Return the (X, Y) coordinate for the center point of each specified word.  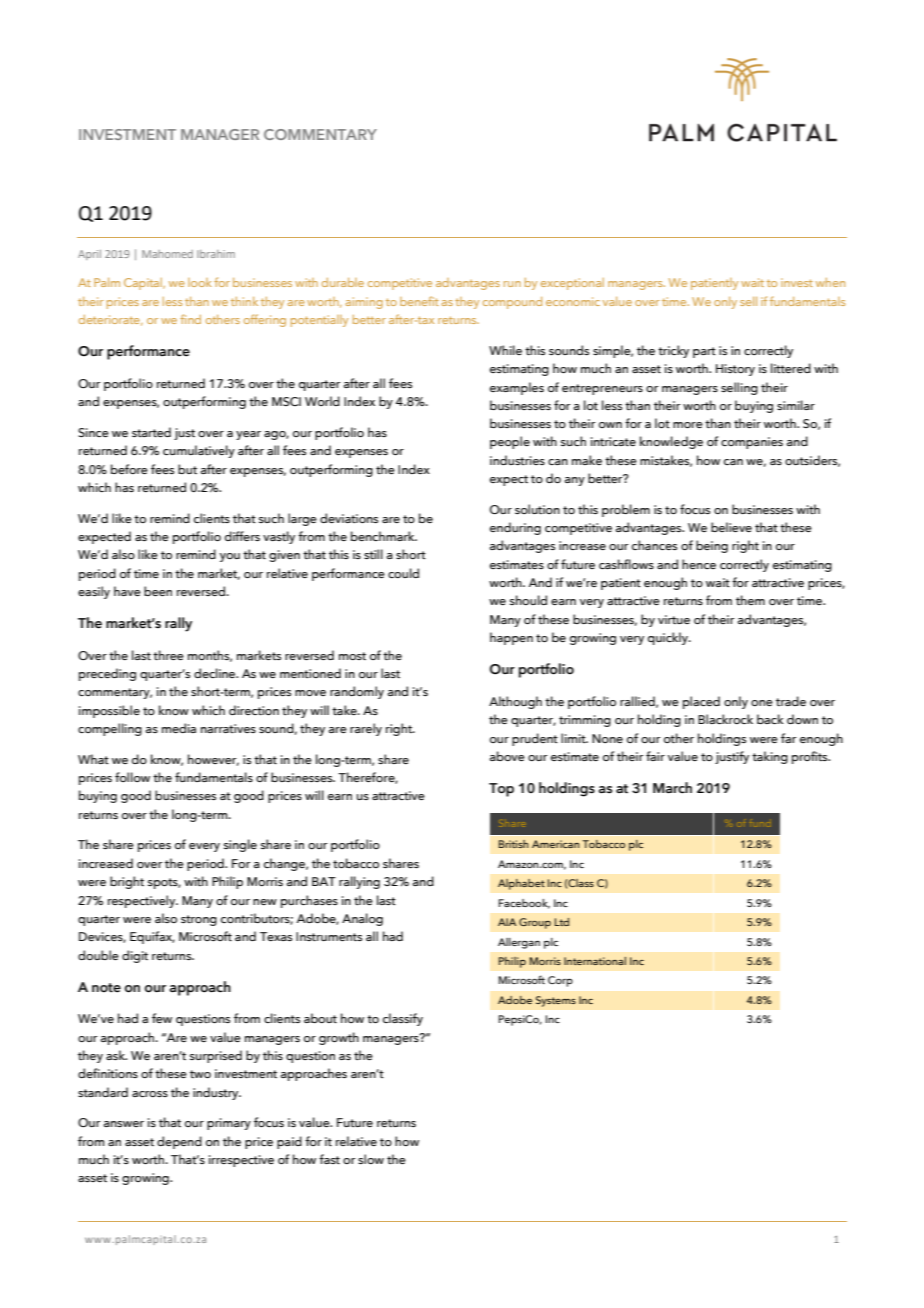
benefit (419, 301)
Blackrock (725, 719)
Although (515, 702)
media (179, 728)
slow (371, 1159)
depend (179, 1142)
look (200, 282)
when (830, 282)
